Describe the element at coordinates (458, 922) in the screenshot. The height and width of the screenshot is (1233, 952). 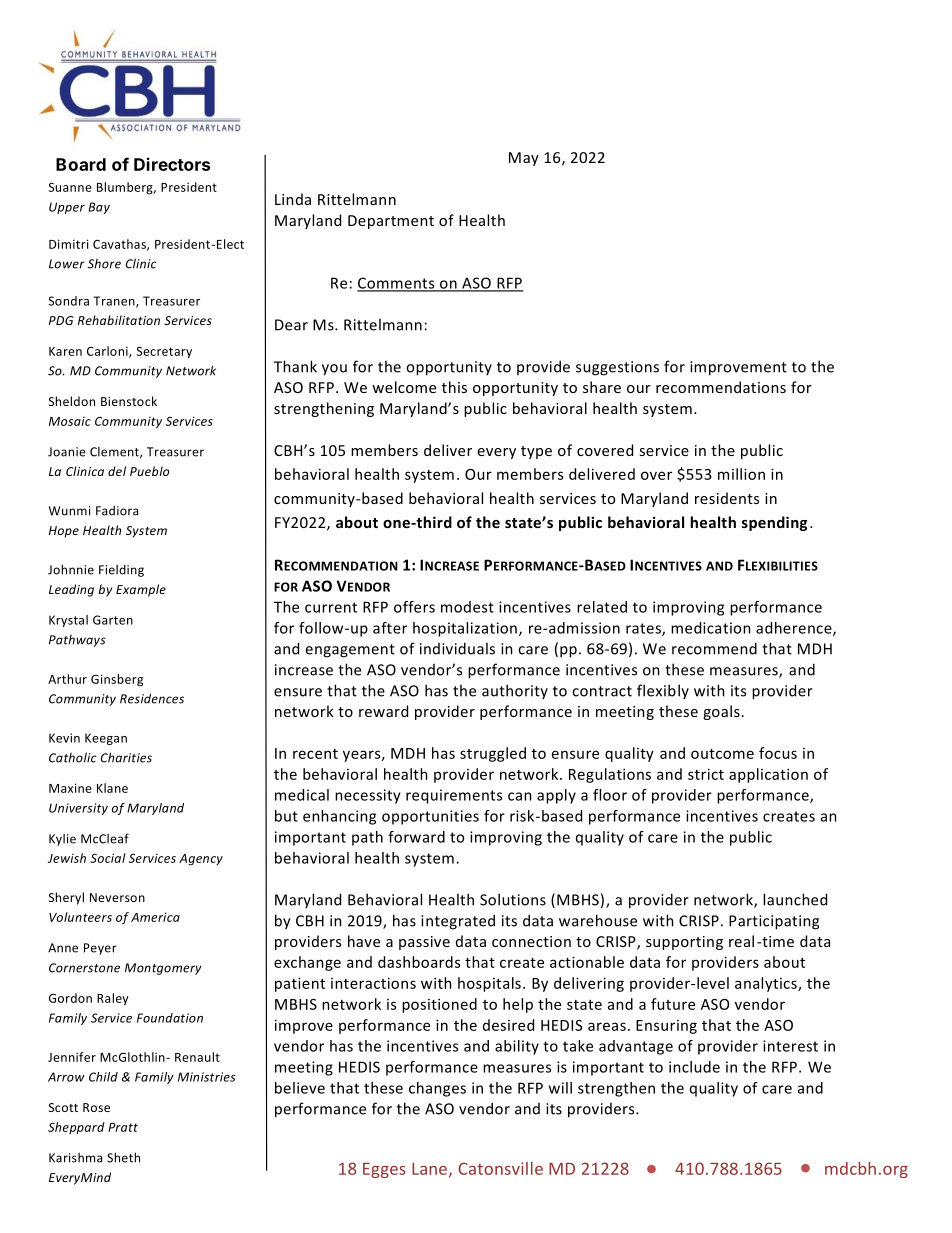
I see `integrated` at that location.
